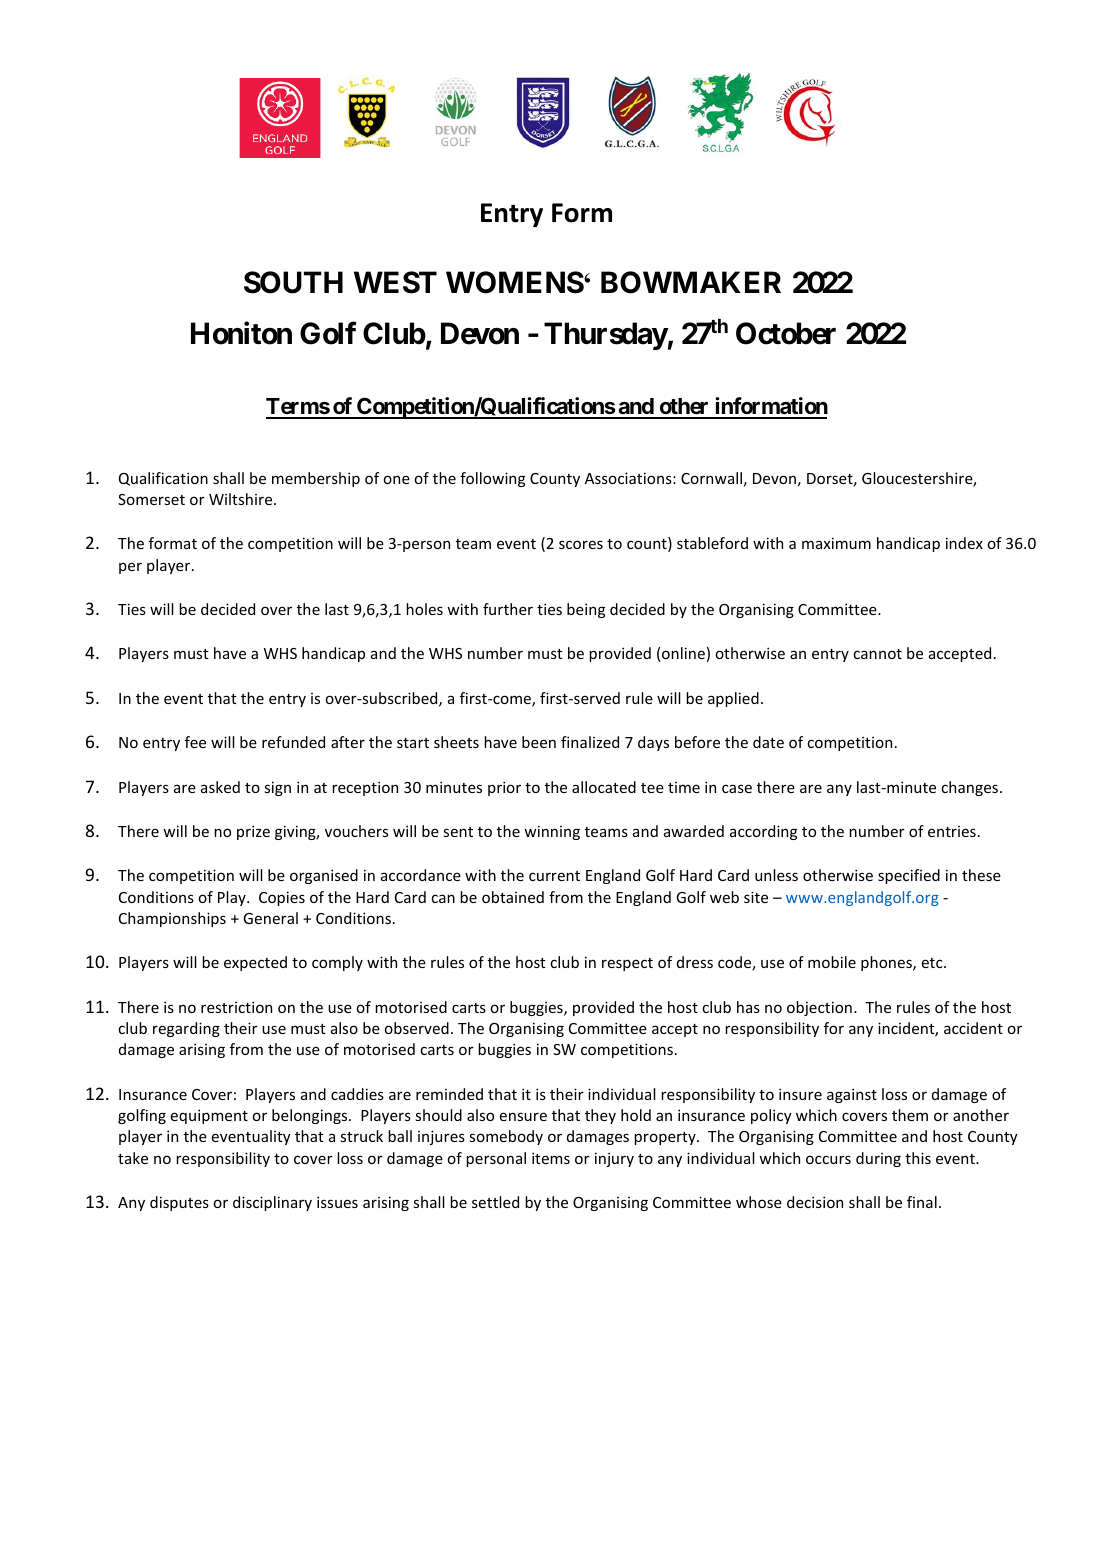  Describe the element at coordinates (606, 336) in the page. I see `Thursday` at that location.
